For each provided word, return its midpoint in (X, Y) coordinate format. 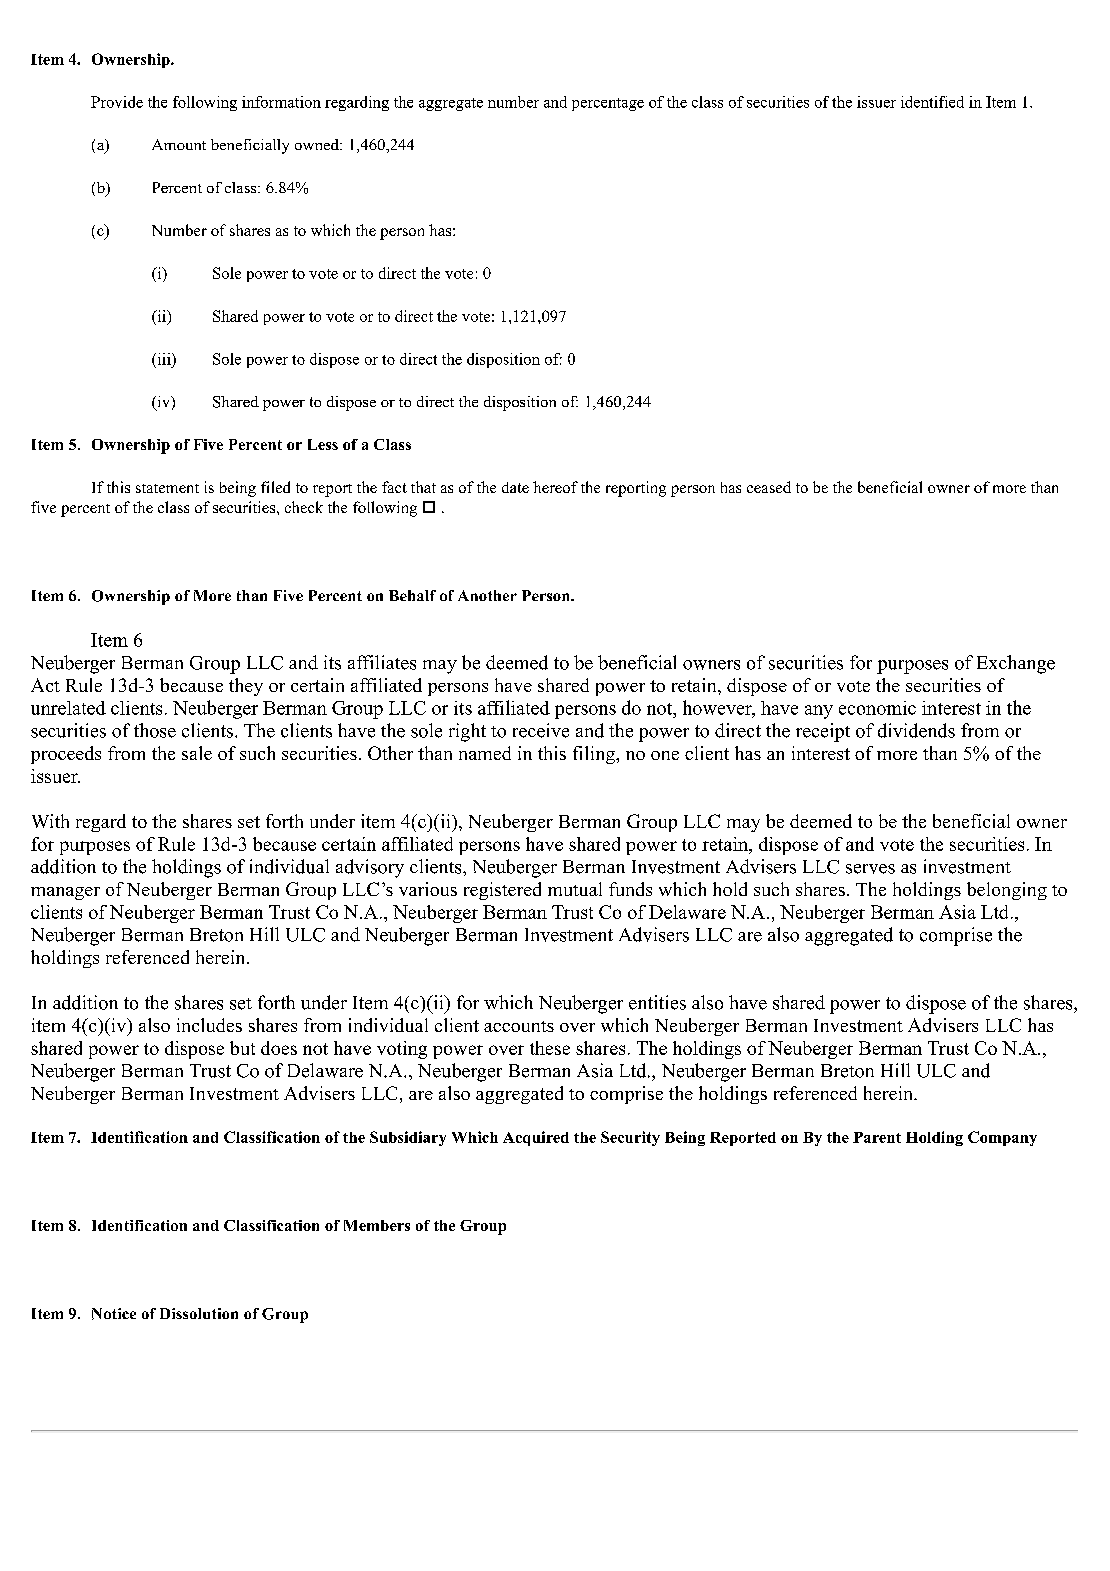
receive (541, 730)
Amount (179, 144)
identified (932, 102)
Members (377, 1225)
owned (318, 144)
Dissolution (199, 1313)
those (155, 730)
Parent (877, 1137)
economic (877, 708)
